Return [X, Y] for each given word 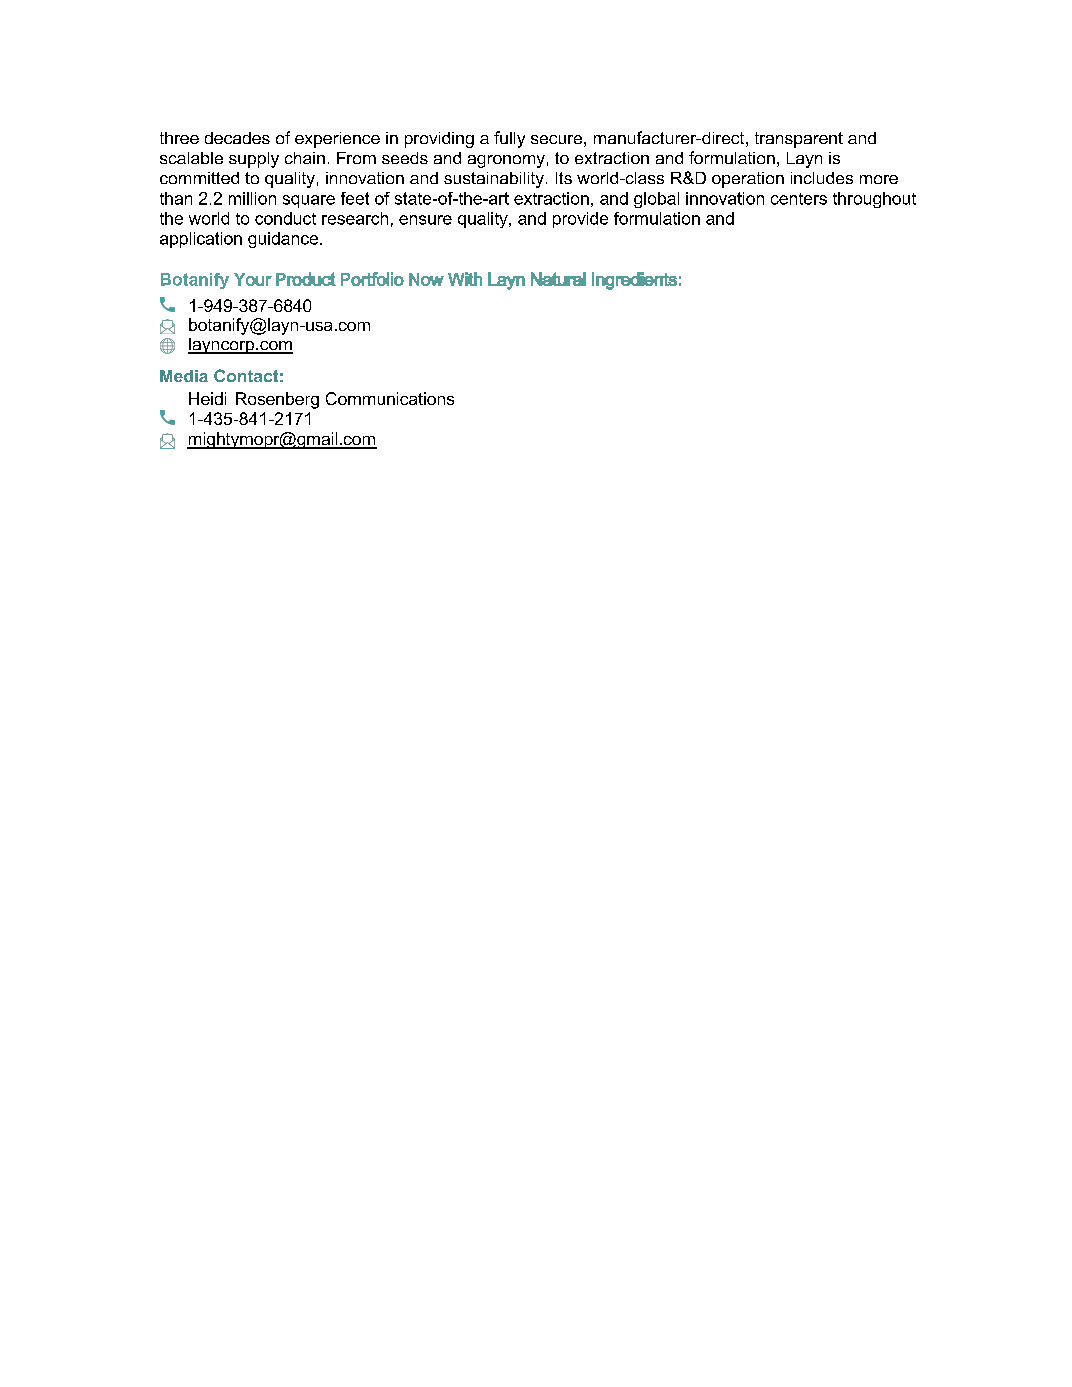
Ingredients [634, 281]
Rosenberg [277, 400]
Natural [558, 279]
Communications [390, 398]
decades [237, 138]
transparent [799, 140]
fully [509, 139]
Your [253, 279]
